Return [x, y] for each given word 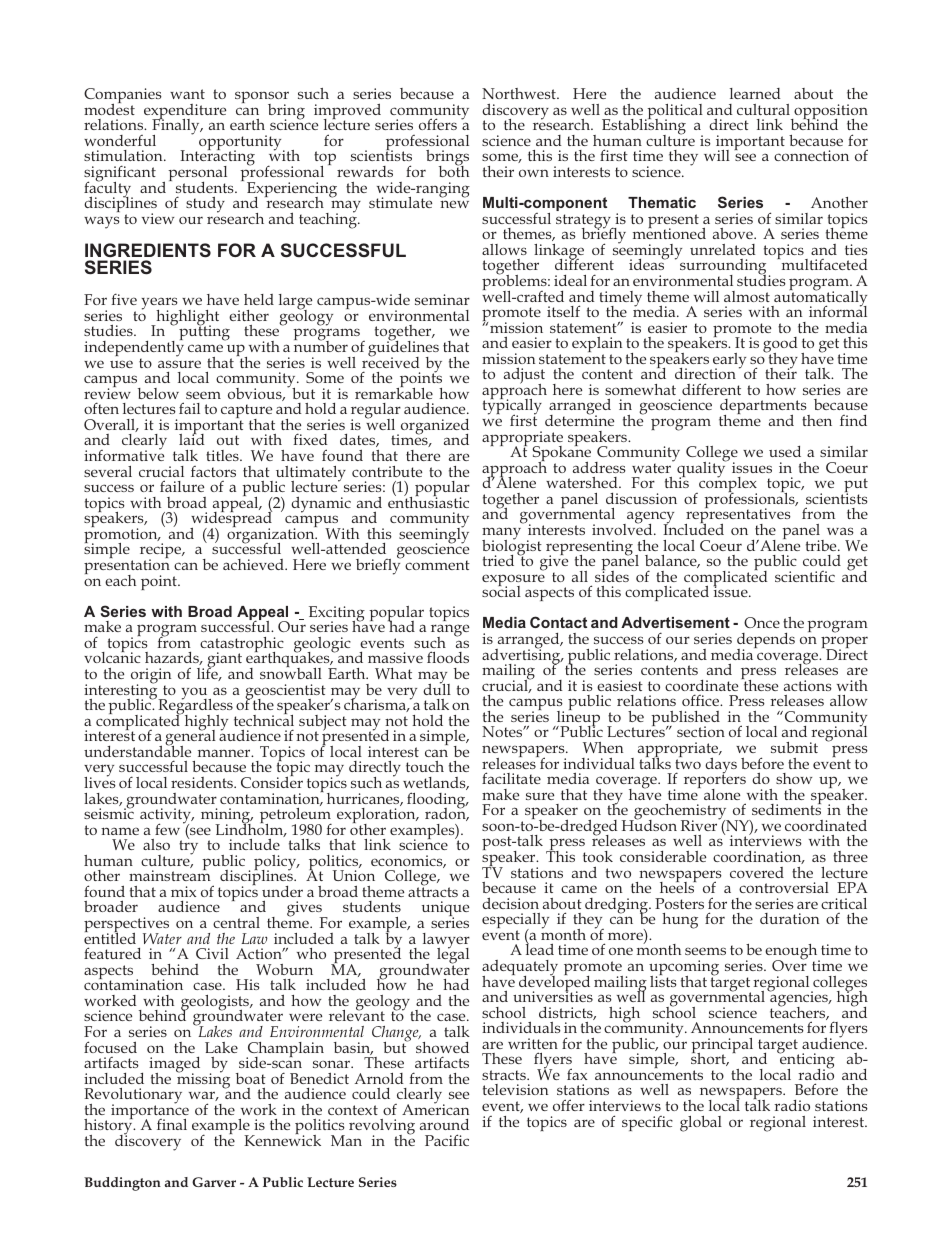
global [701, 1124]
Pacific [447, 1140]
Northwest [520, 93]
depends [766, 642]
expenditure [185, 113]
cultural [763, 109]
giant [224, 661]
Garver [214, 1182]
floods [448, 657]
